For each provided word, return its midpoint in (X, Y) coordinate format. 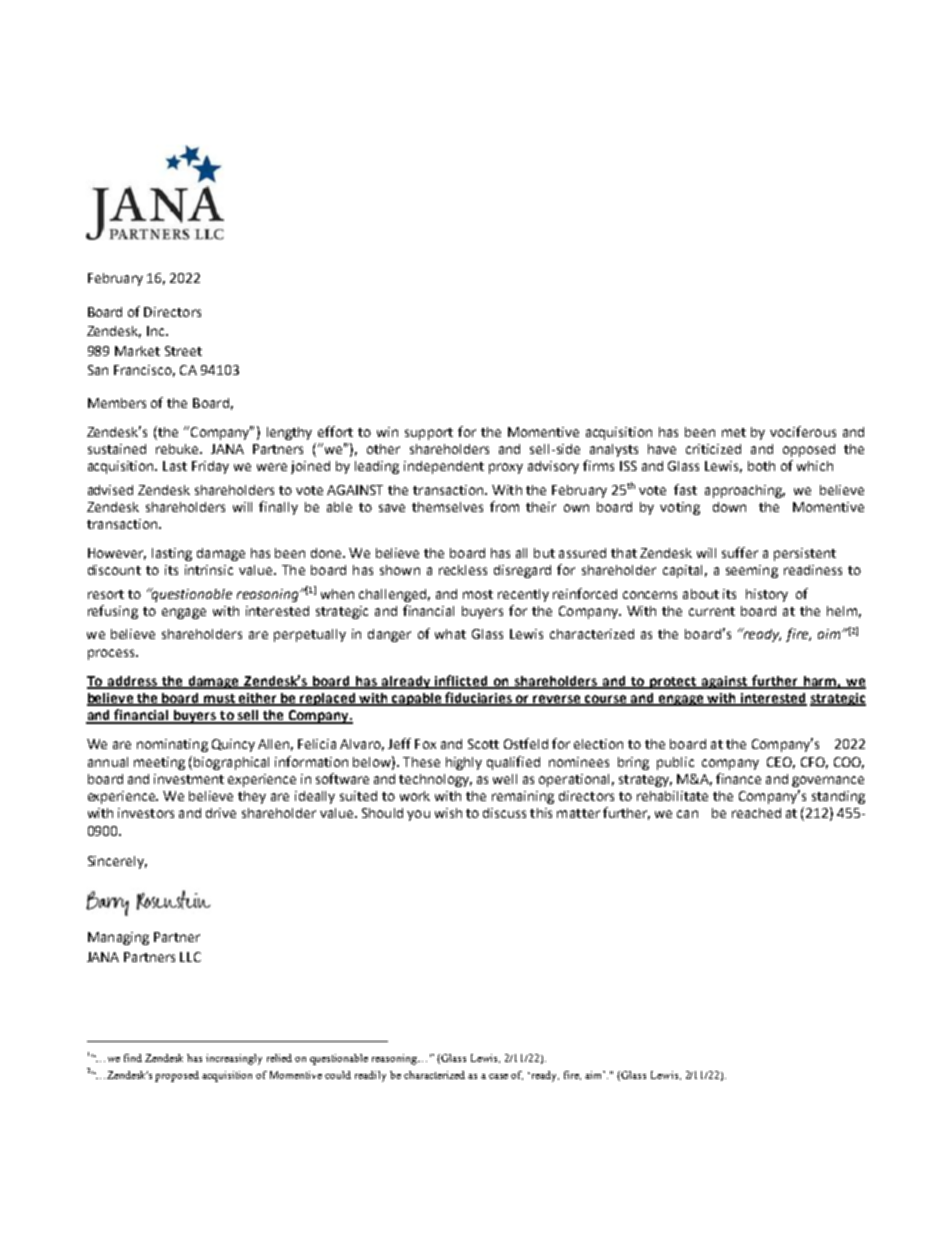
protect (673, 683)
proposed (177, 1076)
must (220, 700)
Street (183, 351)
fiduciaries (478, 699)
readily (370, 1076)
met (734, 432)
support (429, 434)
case (498, 1076)
